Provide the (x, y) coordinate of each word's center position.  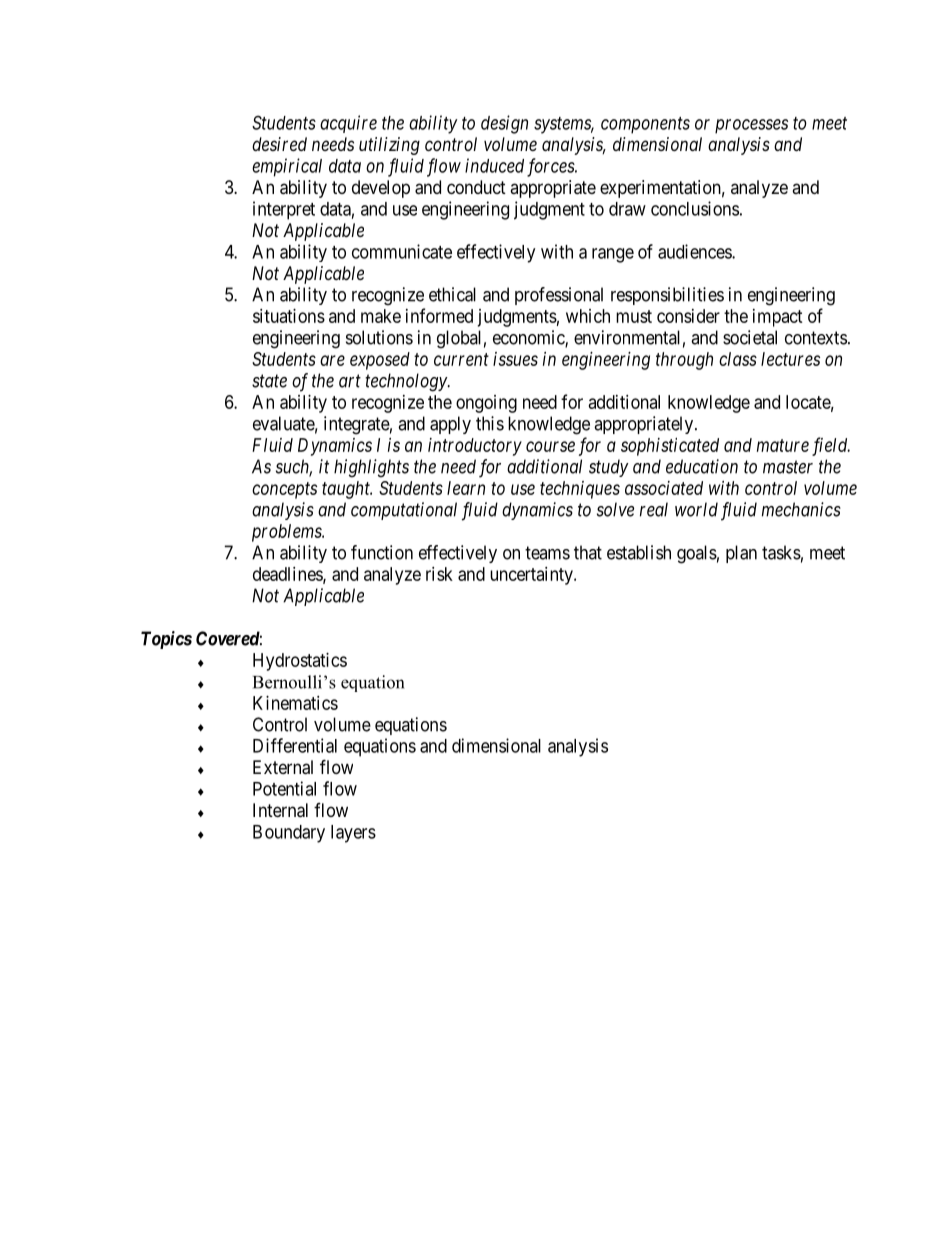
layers (353, 834)
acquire (348, 124)
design (504, 124)
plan (741, 554)
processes (751, 126)
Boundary (289, 834)
